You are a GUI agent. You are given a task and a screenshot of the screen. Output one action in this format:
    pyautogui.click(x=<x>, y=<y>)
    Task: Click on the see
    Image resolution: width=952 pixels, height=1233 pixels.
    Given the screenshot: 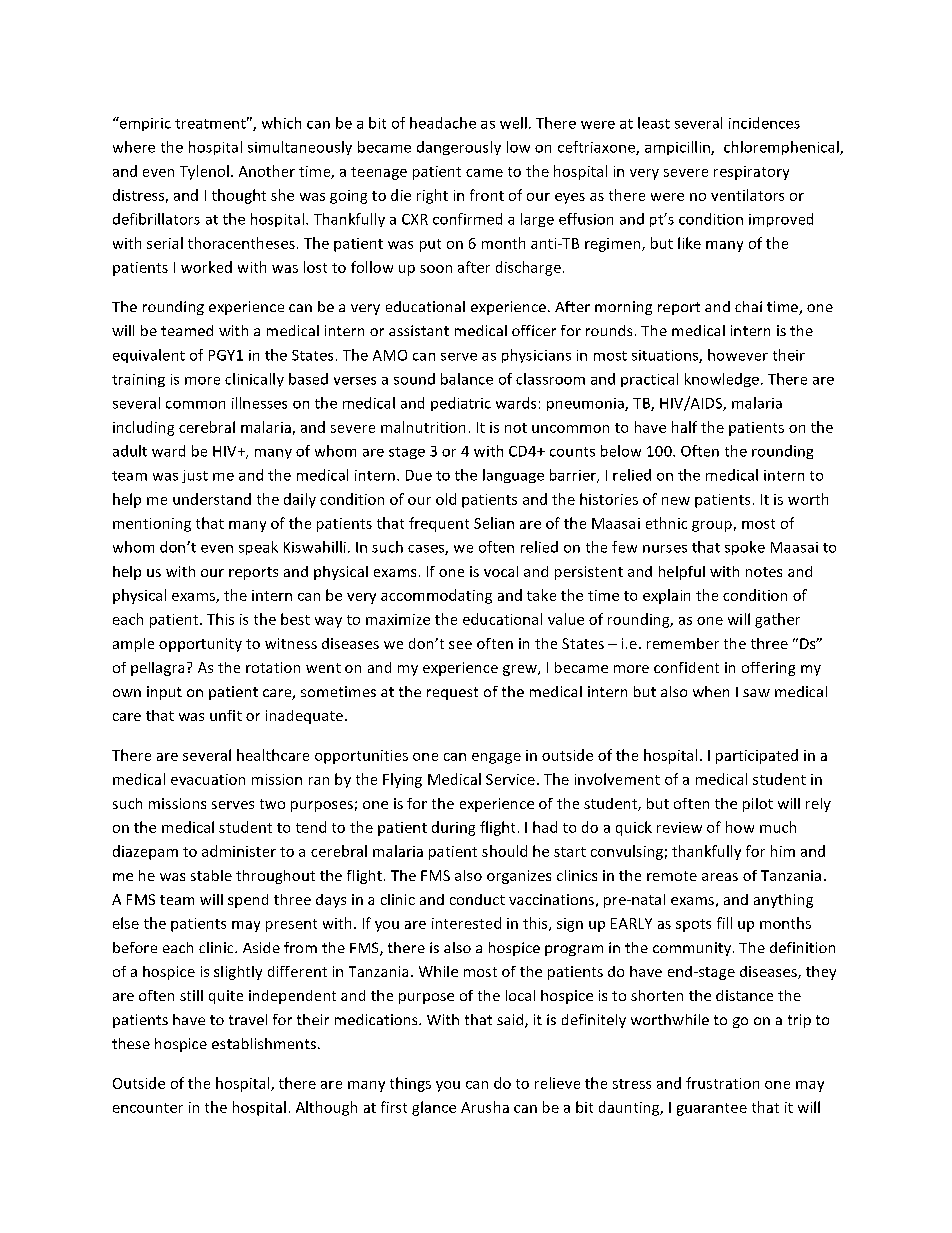 What is the action you would take?
    pyautogui.click(x=460, y=645)
